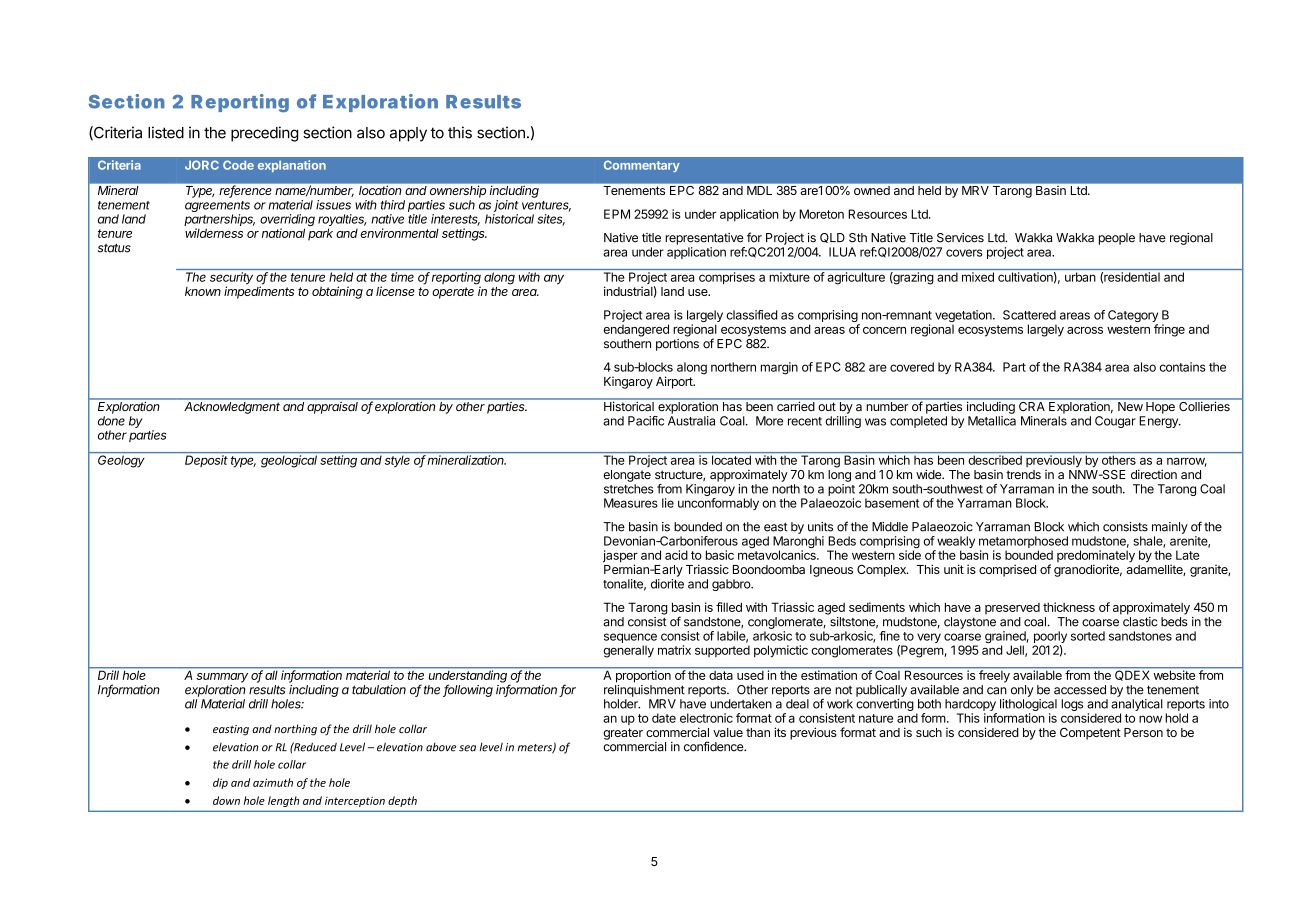  What do you see at coordinates (872, 190) in the screenshot?
I see `owned` at bounding box center [872, 190].
